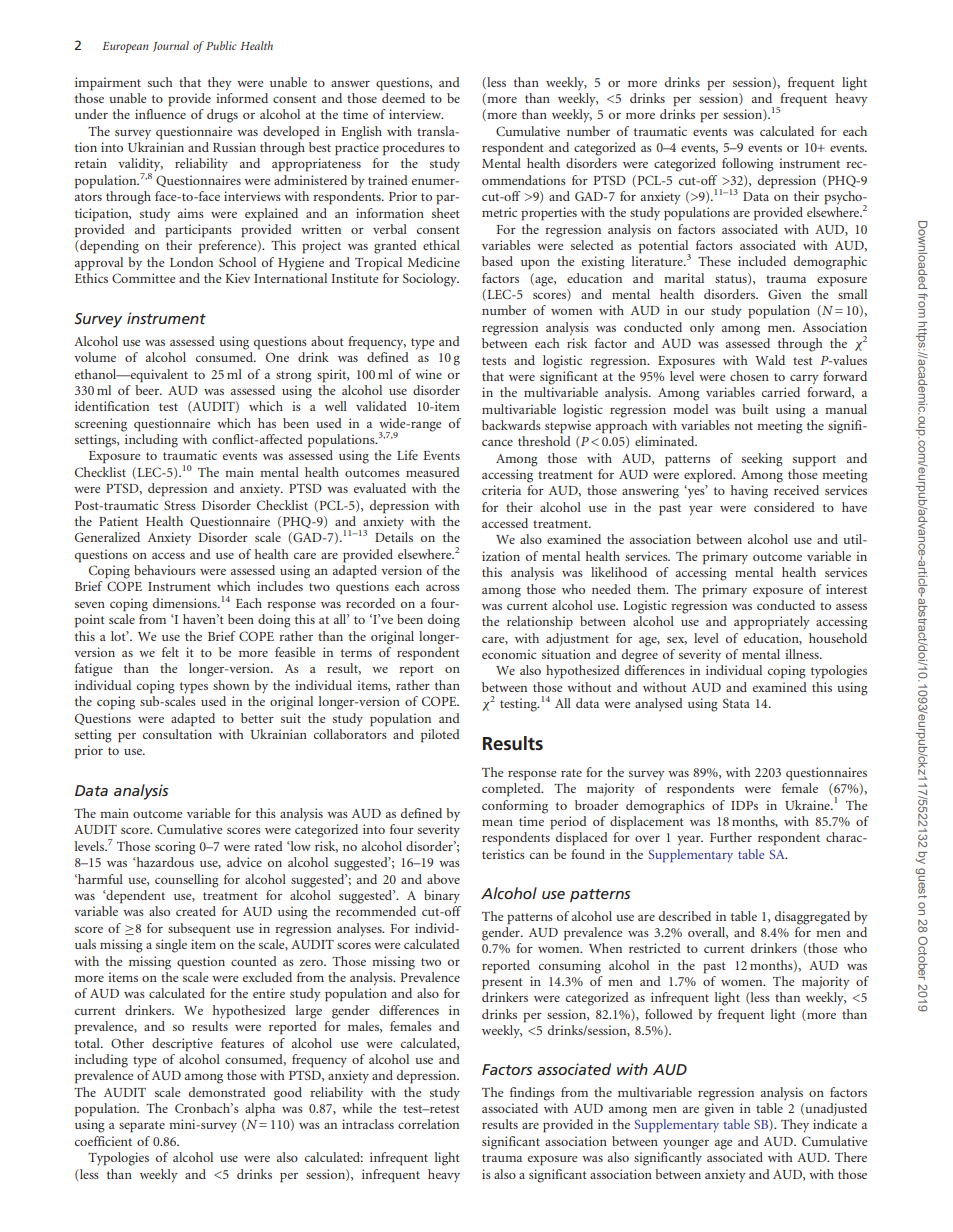  Describe the element at coordinates (175, 848) in the screenshot. I see `scoring` at that location.
